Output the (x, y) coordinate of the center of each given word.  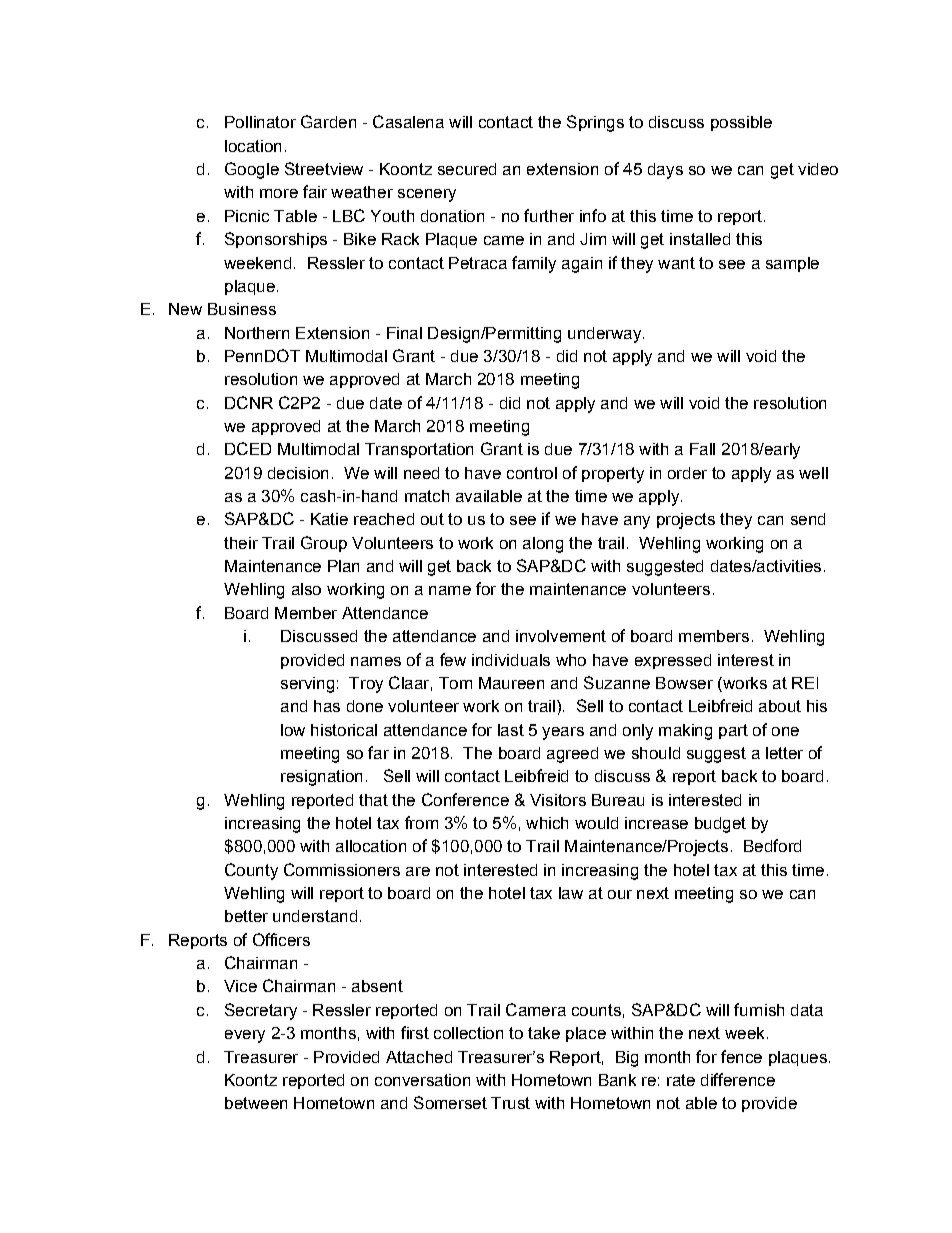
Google (252, 170)
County (251, 871)
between (256, 1103)
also (306, 589)
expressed (673, 661)
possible (741, 123)
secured (467, 169)
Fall (702, 449)
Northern (257, 333)
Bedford (772, 845)
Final (404, 333)
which (547, 823)
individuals (511, 660)
